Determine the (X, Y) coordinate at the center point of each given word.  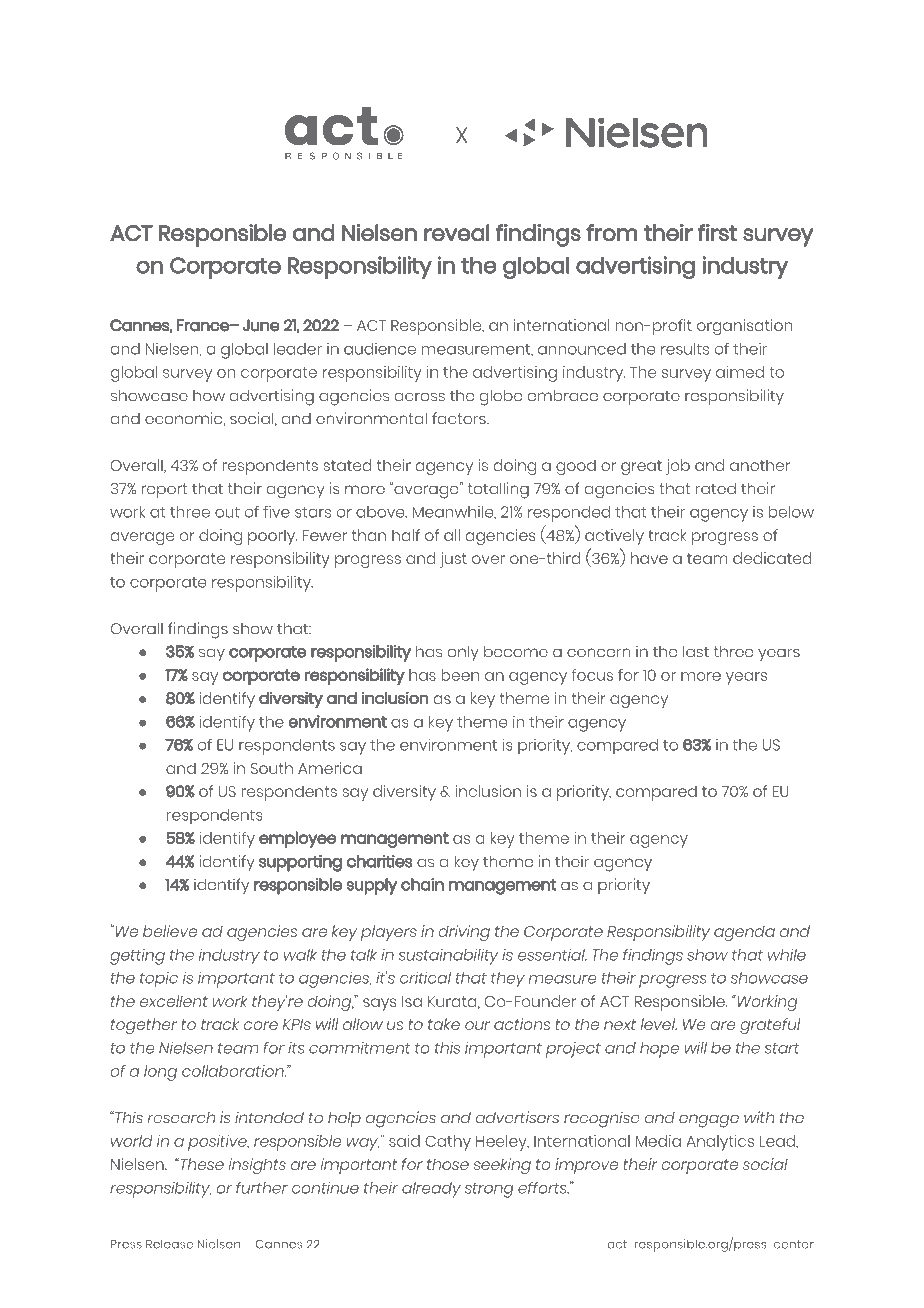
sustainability (448, 956)
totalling (498, 490)
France (204, 325)
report (164, 490)
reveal (456, 232)
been (460, 675)
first (717, 232)
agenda (744, 933)
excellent (174, 1001)
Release (169, 1244)
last (696, 651)
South (272, 768)
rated (716, 488)
